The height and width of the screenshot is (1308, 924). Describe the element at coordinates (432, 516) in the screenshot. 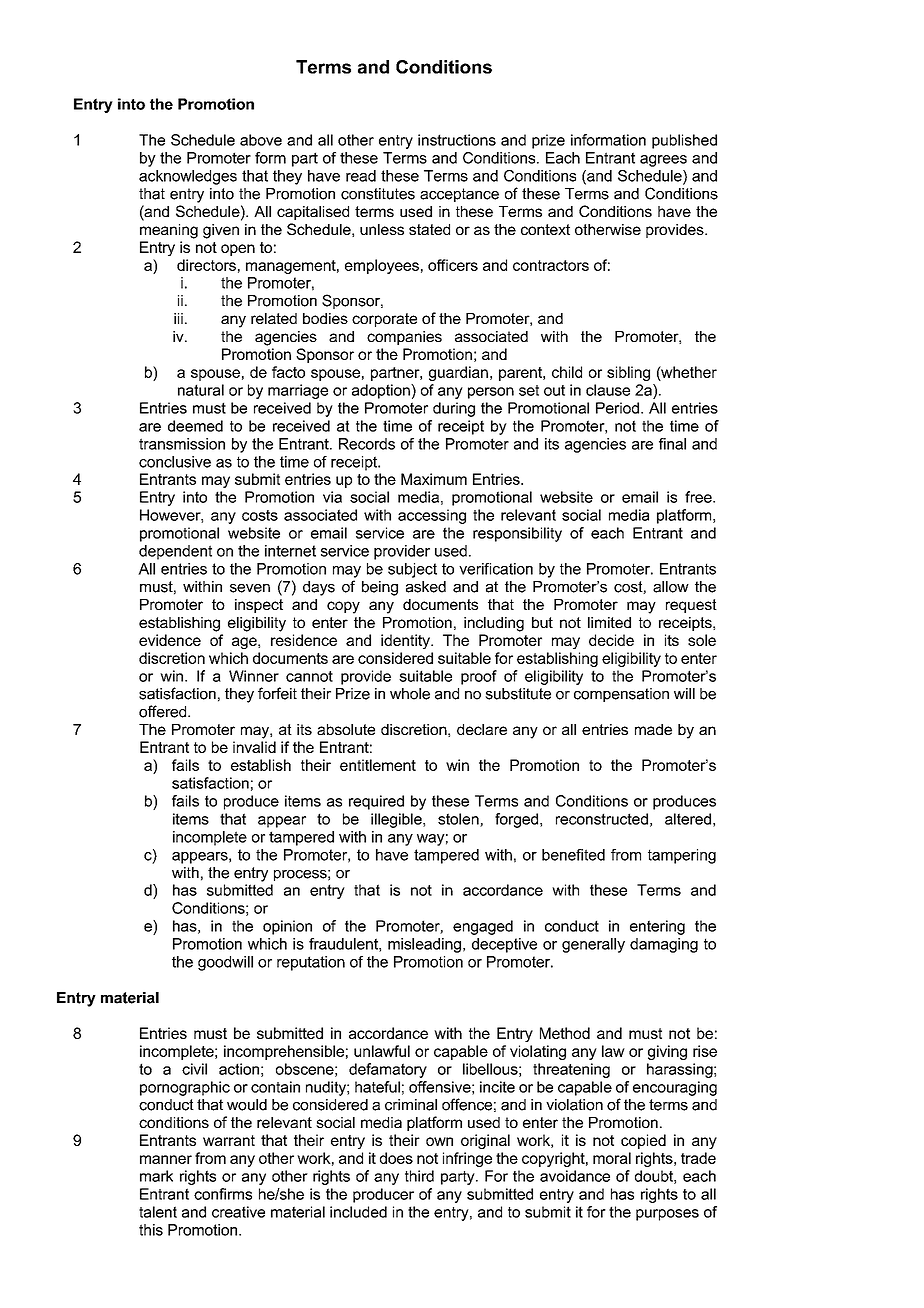

I see `accessing` at that location.
